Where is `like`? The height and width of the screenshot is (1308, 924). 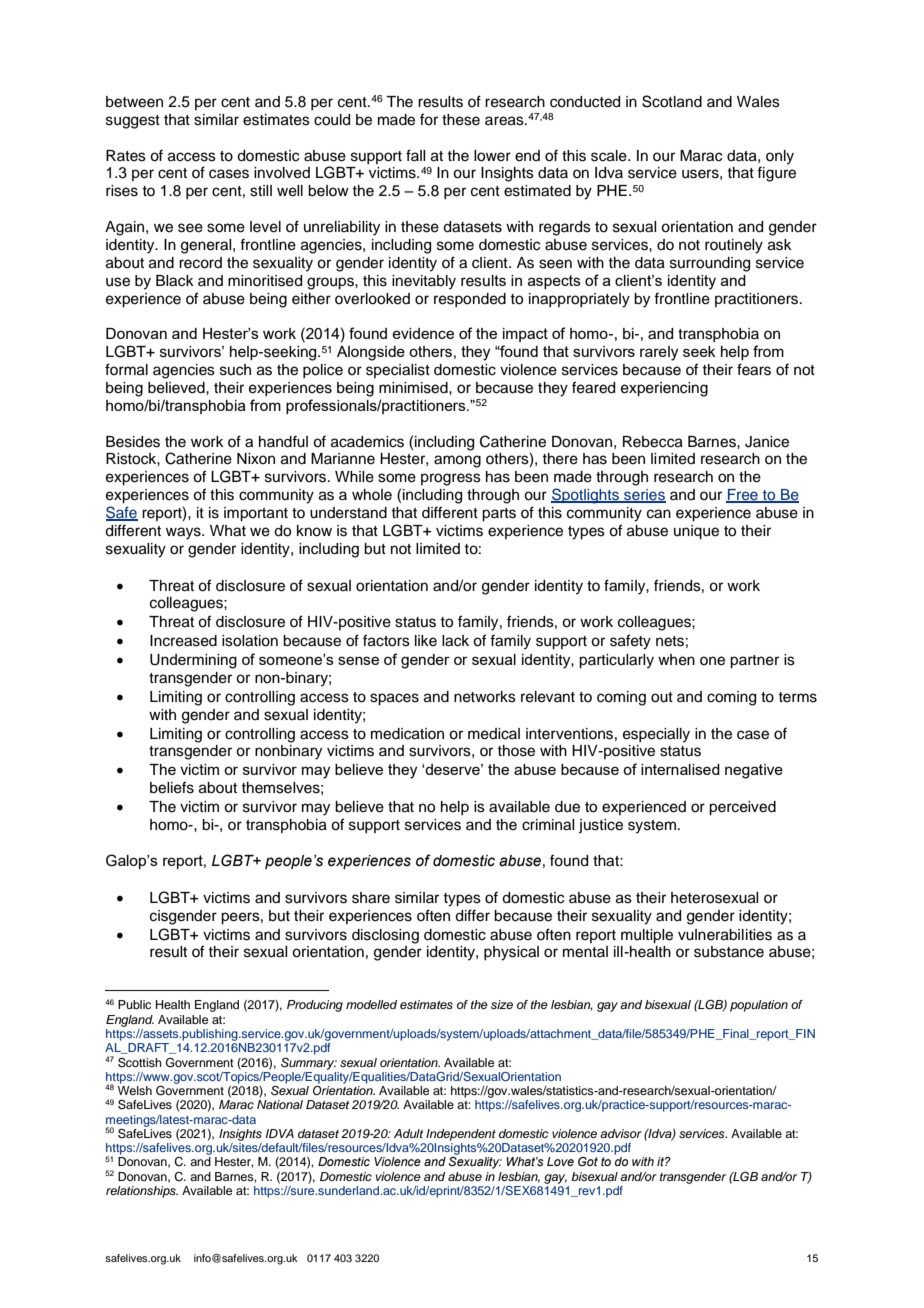
like is located at coordinates (426, 641).
